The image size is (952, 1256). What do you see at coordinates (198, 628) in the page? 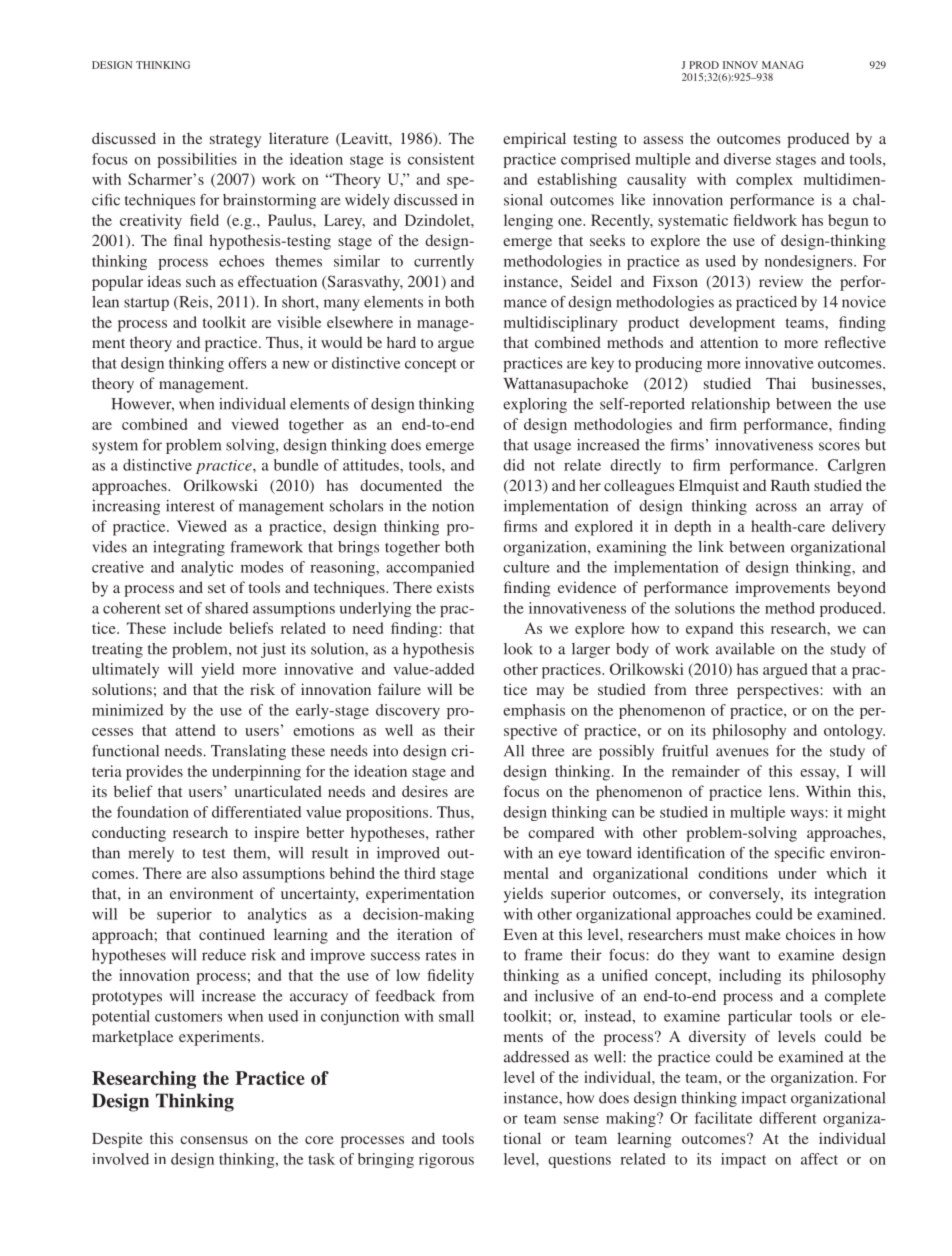
I see `include` at bounding box center [198, 628].
